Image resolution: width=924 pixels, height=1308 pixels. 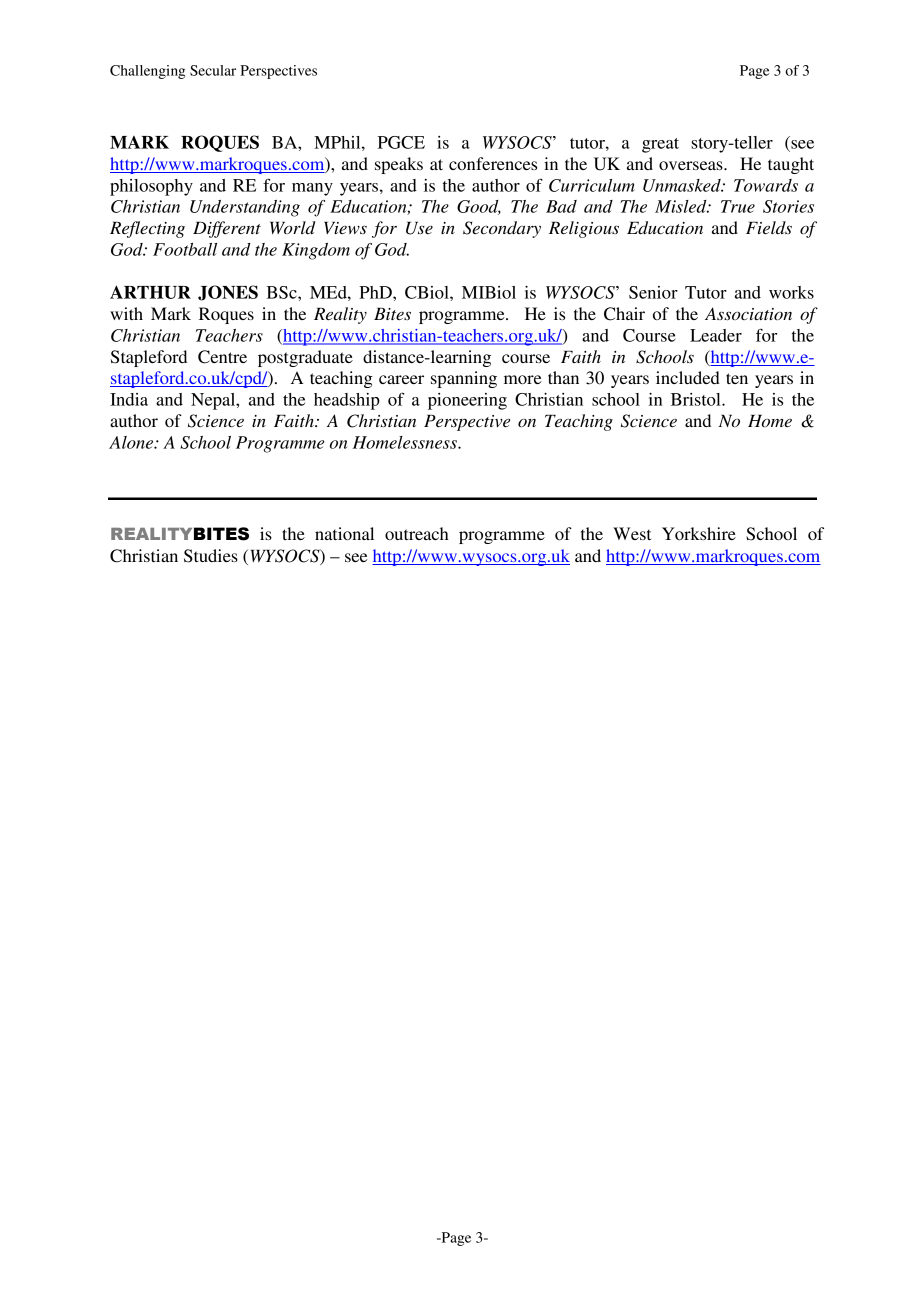 I want to click on outreach, so click(x=417, y=533).
